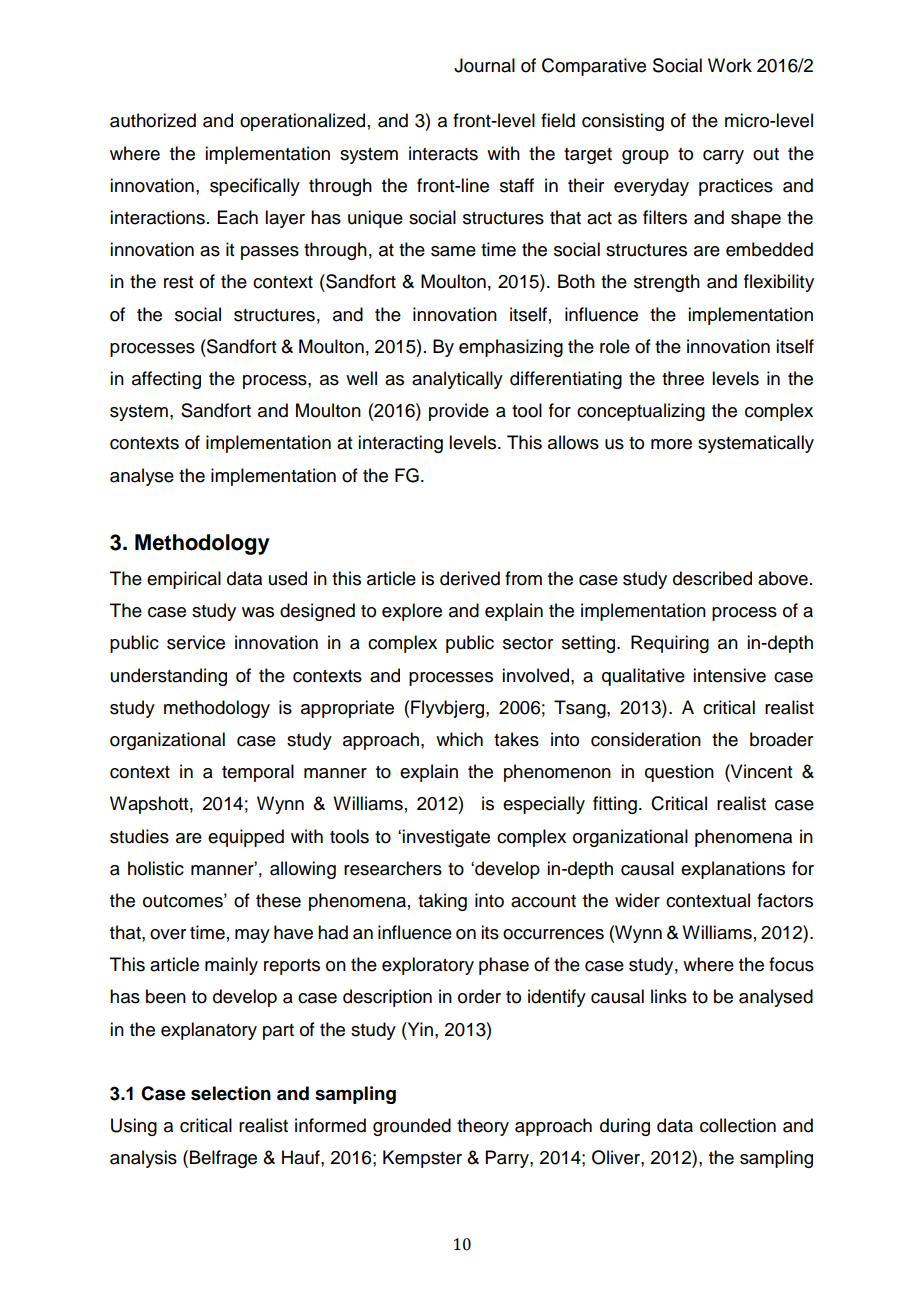  Describe the element at coordinates (730, 65) in the screenshot. I see `Work` at that location.
